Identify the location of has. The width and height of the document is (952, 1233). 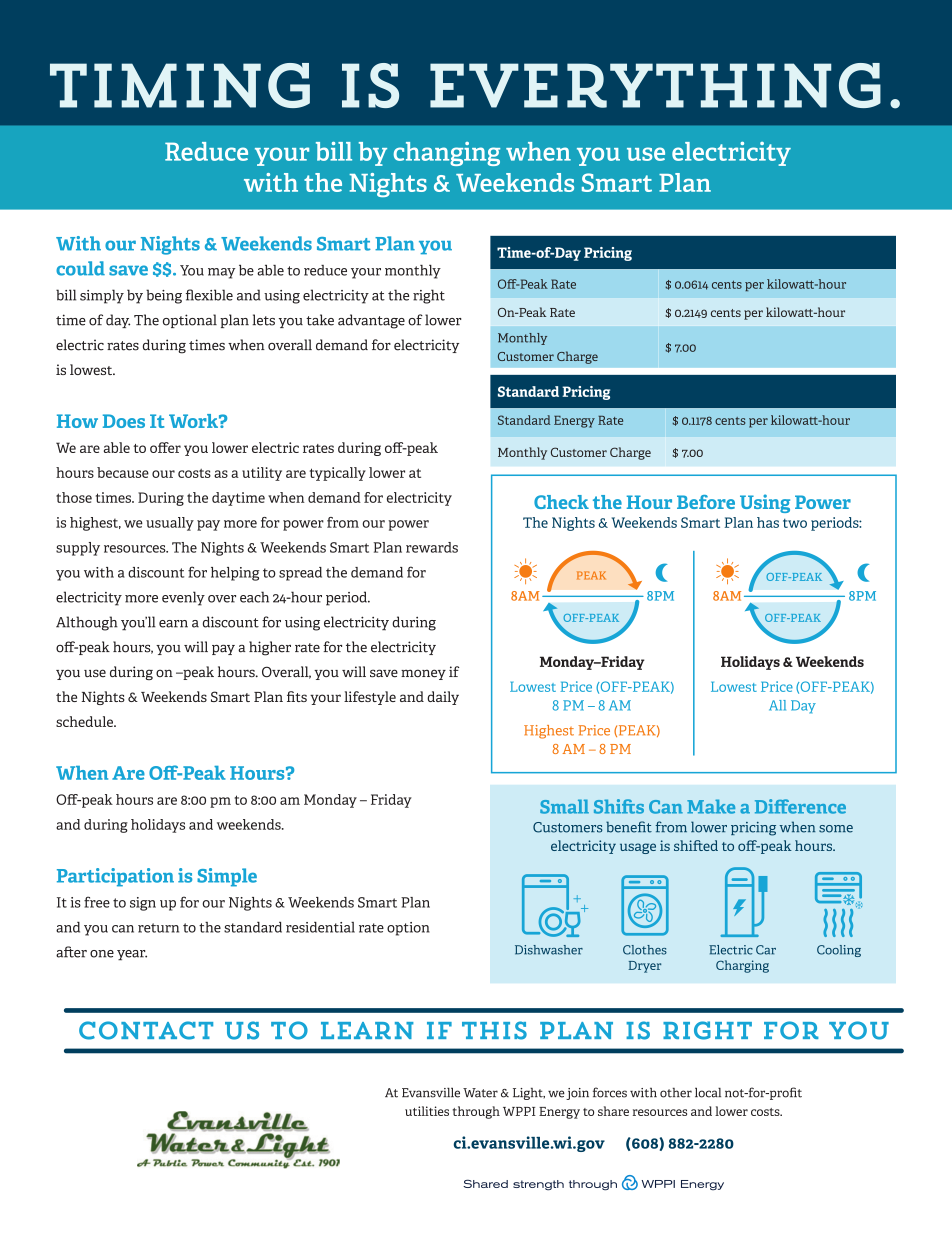
(768, 522).
